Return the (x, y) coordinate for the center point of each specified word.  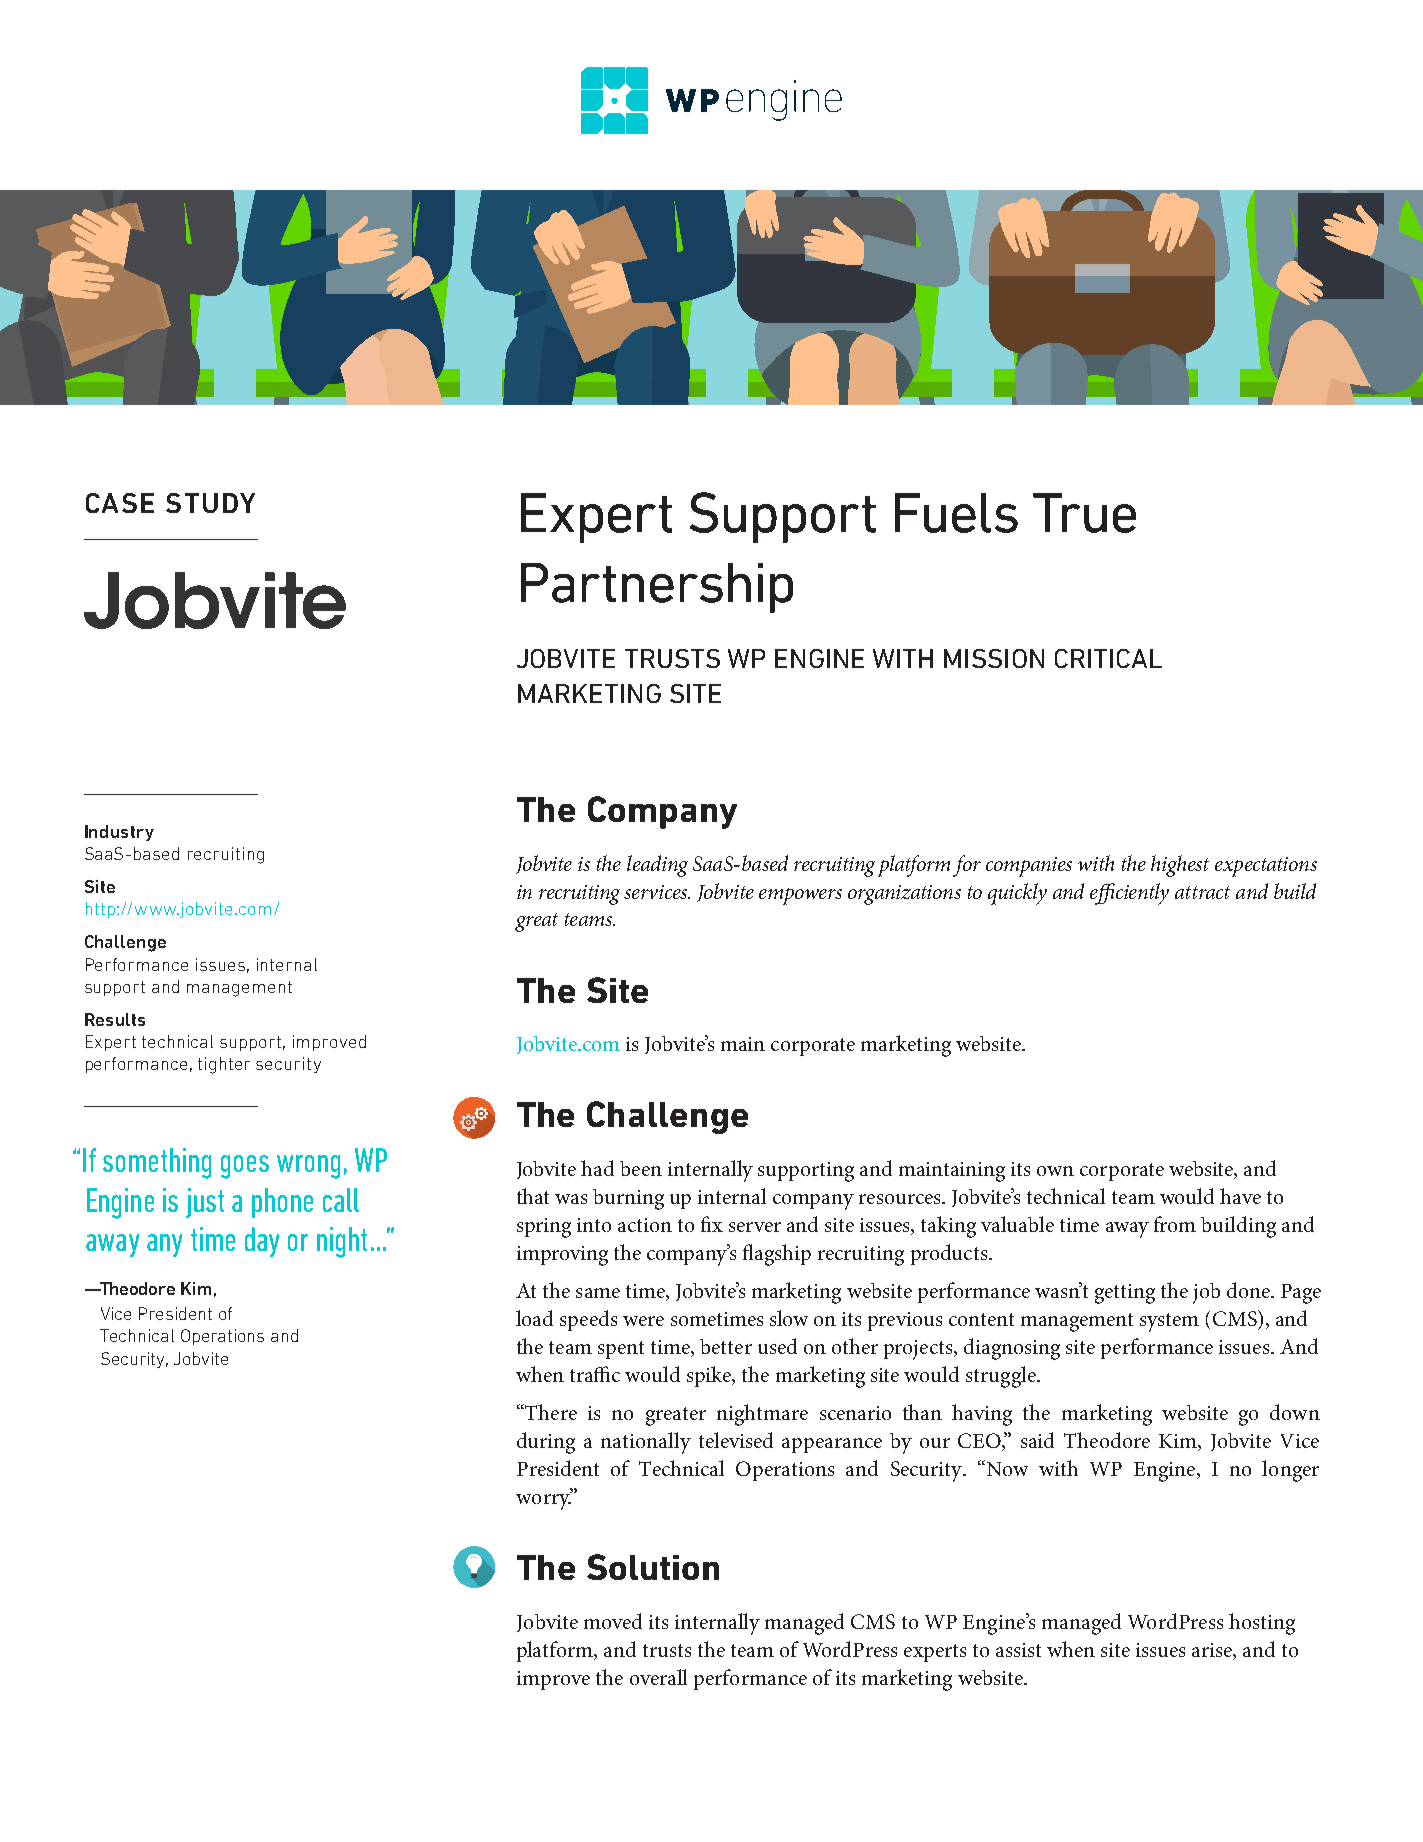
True (1084, 513)
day (262, 1242)
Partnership (657, 588)
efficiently (1129, 894)
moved (613, 1621)
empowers (800, 896)
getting (1125, 1294)
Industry (119, 833)
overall (658, 1677)
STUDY (210, 503)
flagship (777, 1255)
